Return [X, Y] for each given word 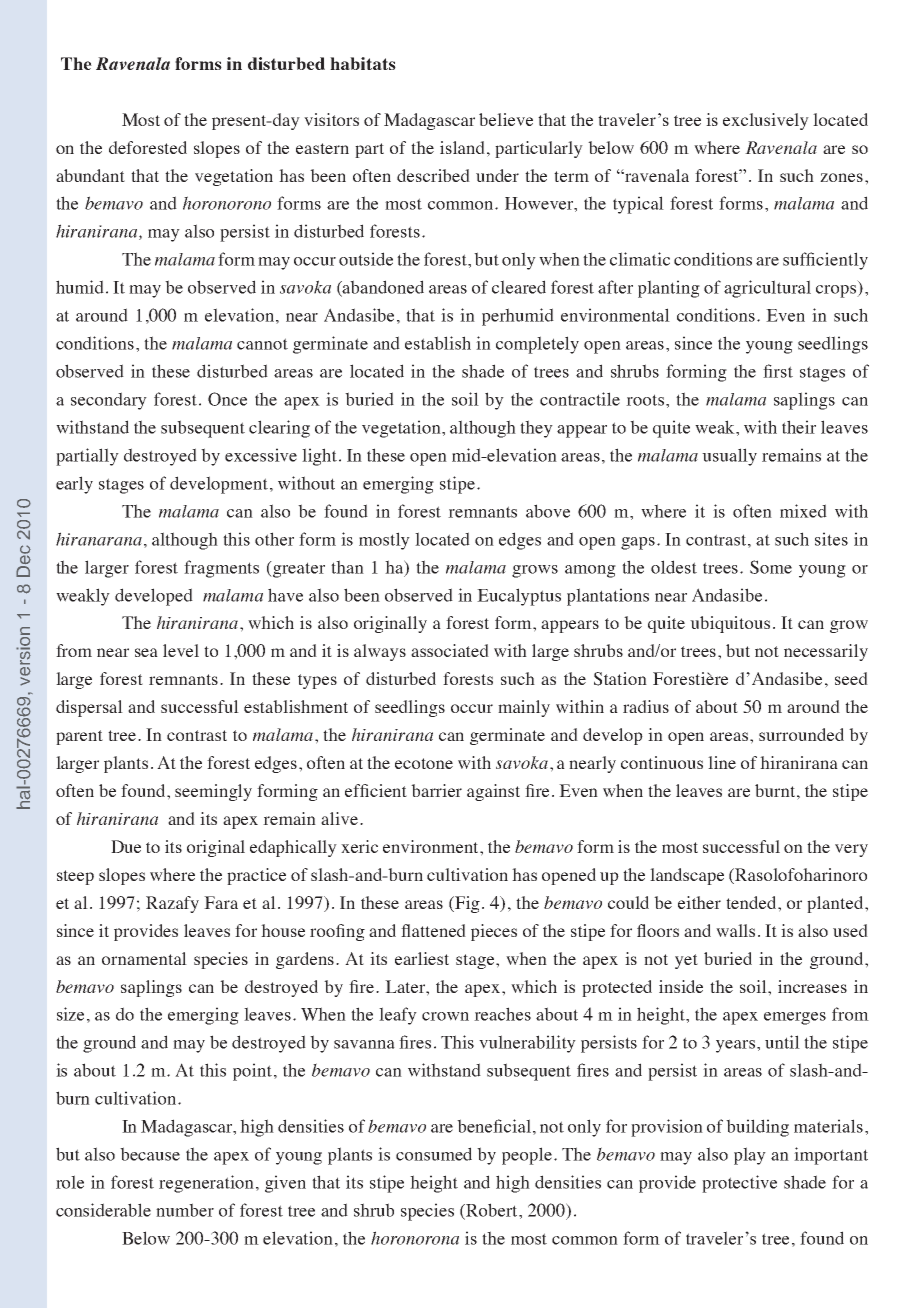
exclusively [766, 121]
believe [506, 119]
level [181, 650]
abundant [90, 175]
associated [450, 650]
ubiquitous [730, 624]
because [150, 1154]
